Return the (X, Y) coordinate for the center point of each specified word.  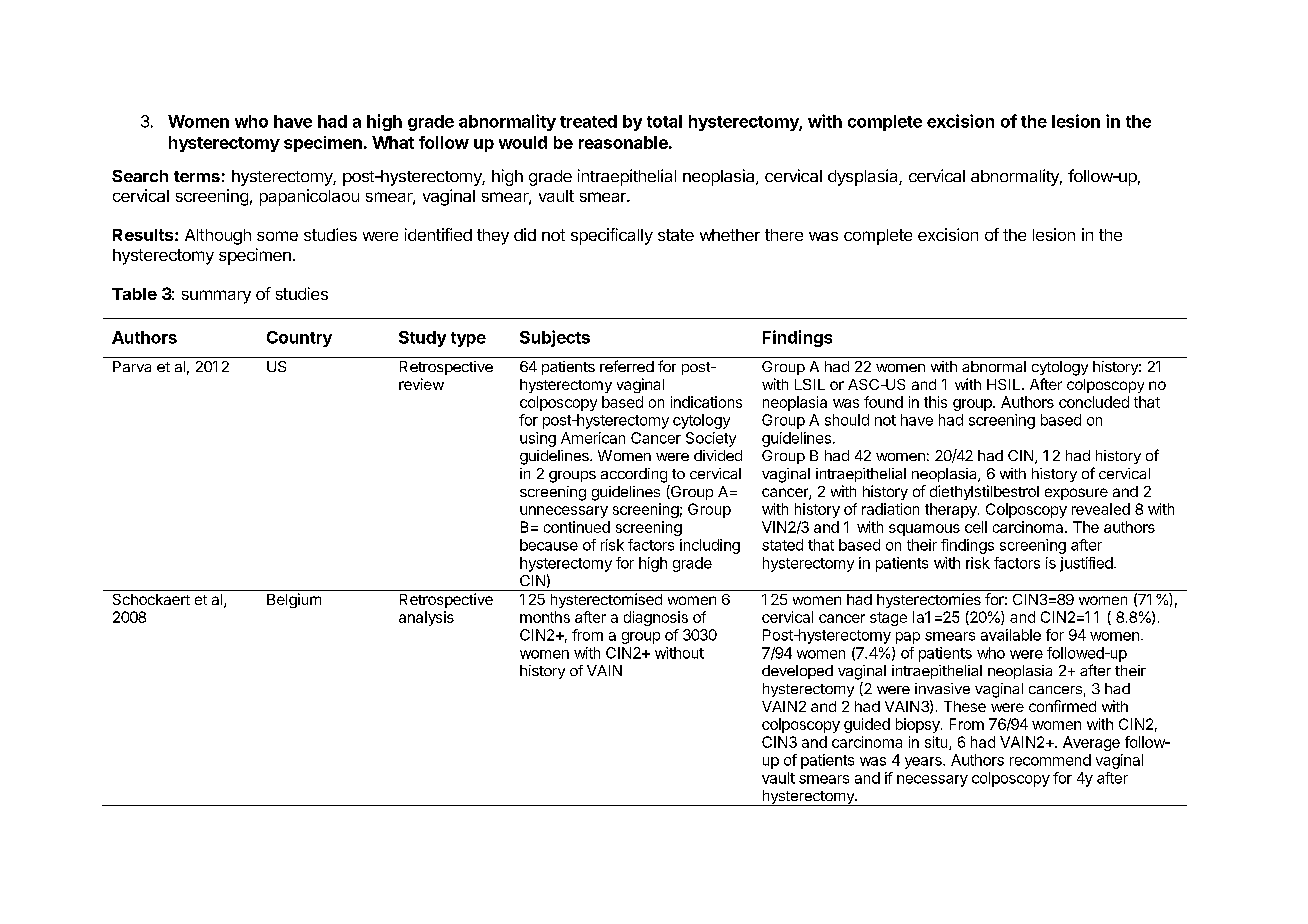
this (935, 402)
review (421, 384)
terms (197, 176)
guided (867, 725)
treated (588, 121)
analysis (426, 618)
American (593, 438)
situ (936, 742)
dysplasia (864, 177)
